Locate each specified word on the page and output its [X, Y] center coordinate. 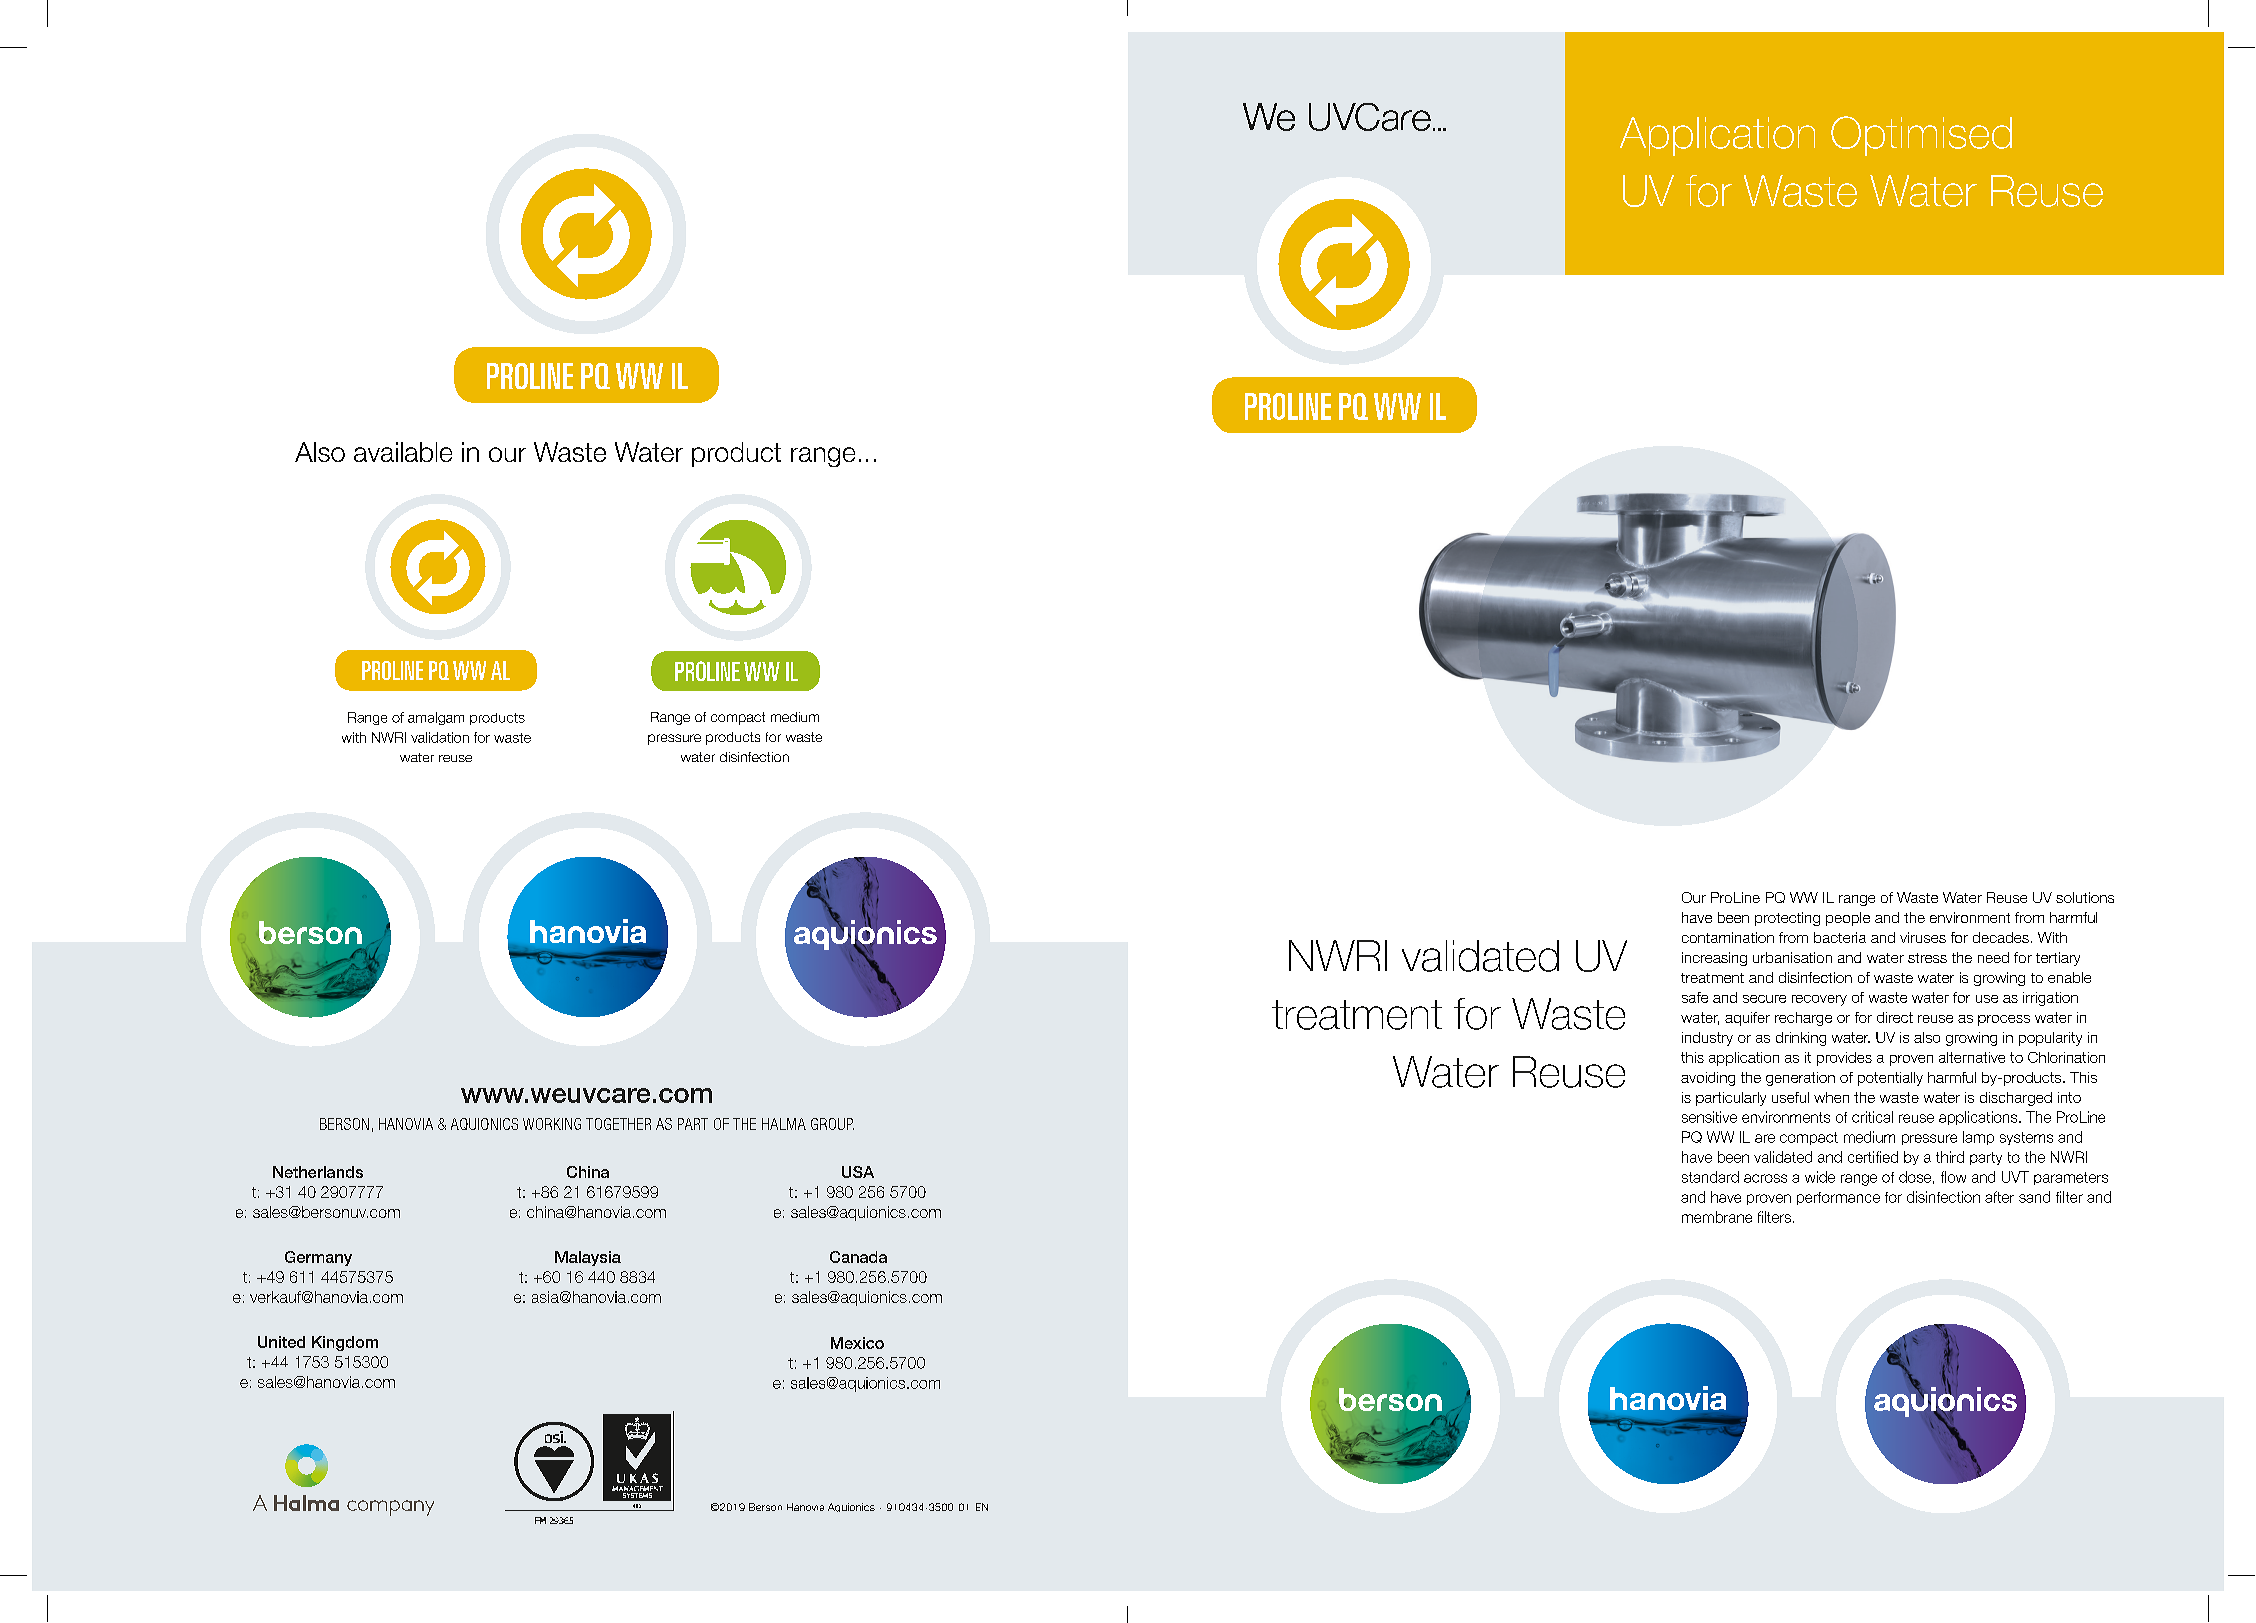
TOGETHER [618, 1124]
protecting [1787, 919]
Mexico [857, 1343]
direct [1895, 1017]
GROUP [832, 1124]
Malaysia [588, 1258]
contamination [1728, 937]
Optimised [1921, 136]
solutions [2085, 897]
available [403, 452]
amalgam [436, 718]
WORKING [552, 1124]
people [1848, 919]
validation [440, 737]
